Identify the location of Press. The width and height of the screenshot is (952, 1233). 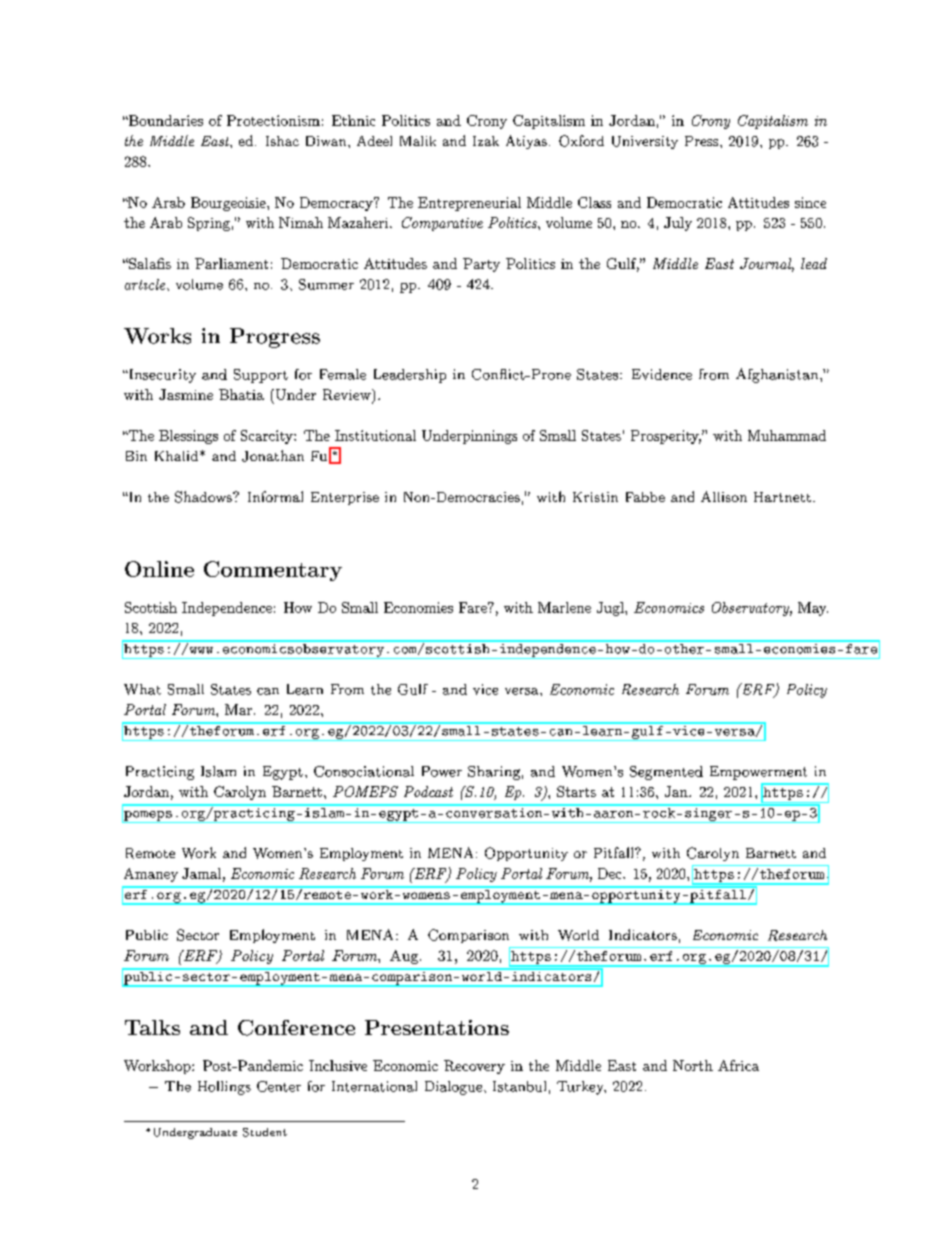
(701, 141).
